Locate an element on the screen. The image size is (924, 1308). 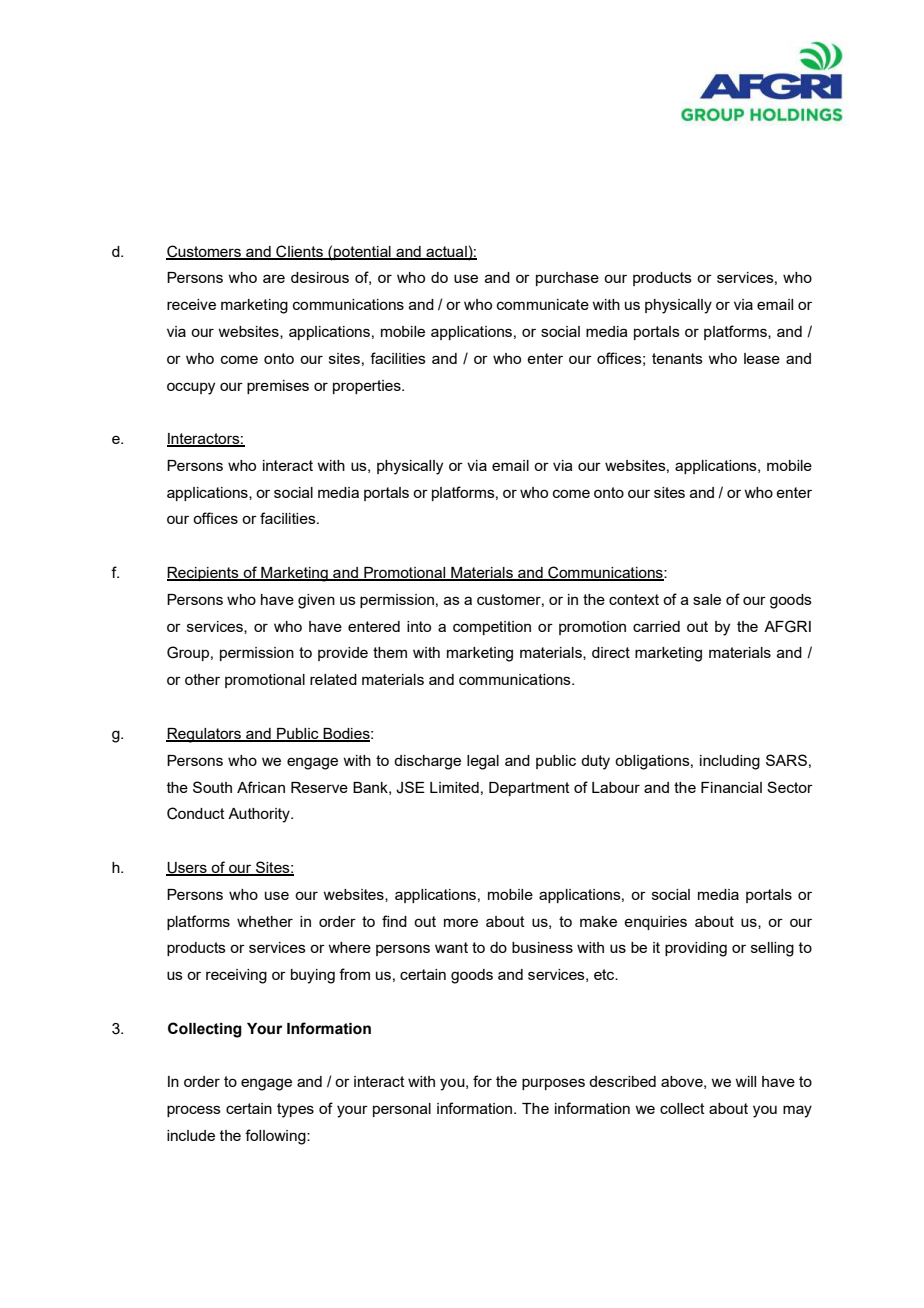
lease is located at coordinates (762, 358).
